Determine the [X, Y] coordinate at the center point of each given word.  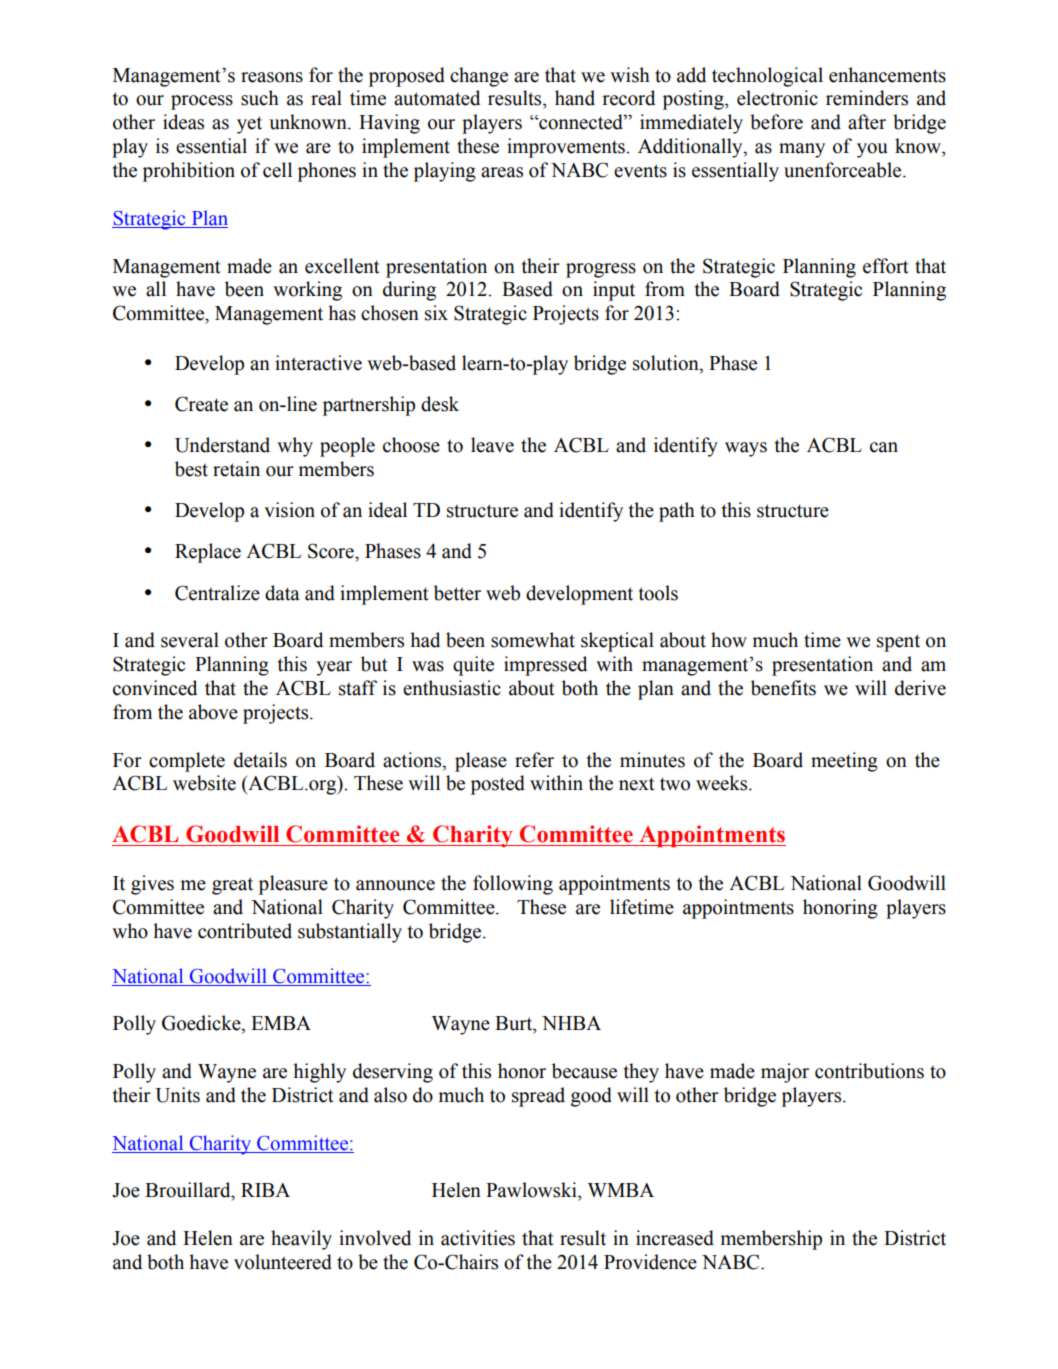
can [884, 447]
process [202, 102]
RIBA [265, 1190]
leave [492, 445]
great [232, 886]
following [513, 885]
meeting [844, 762]
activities [478, 1238]
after [867, 122]
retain [236, 469]
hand [575, 98]
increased [675, 1238]
